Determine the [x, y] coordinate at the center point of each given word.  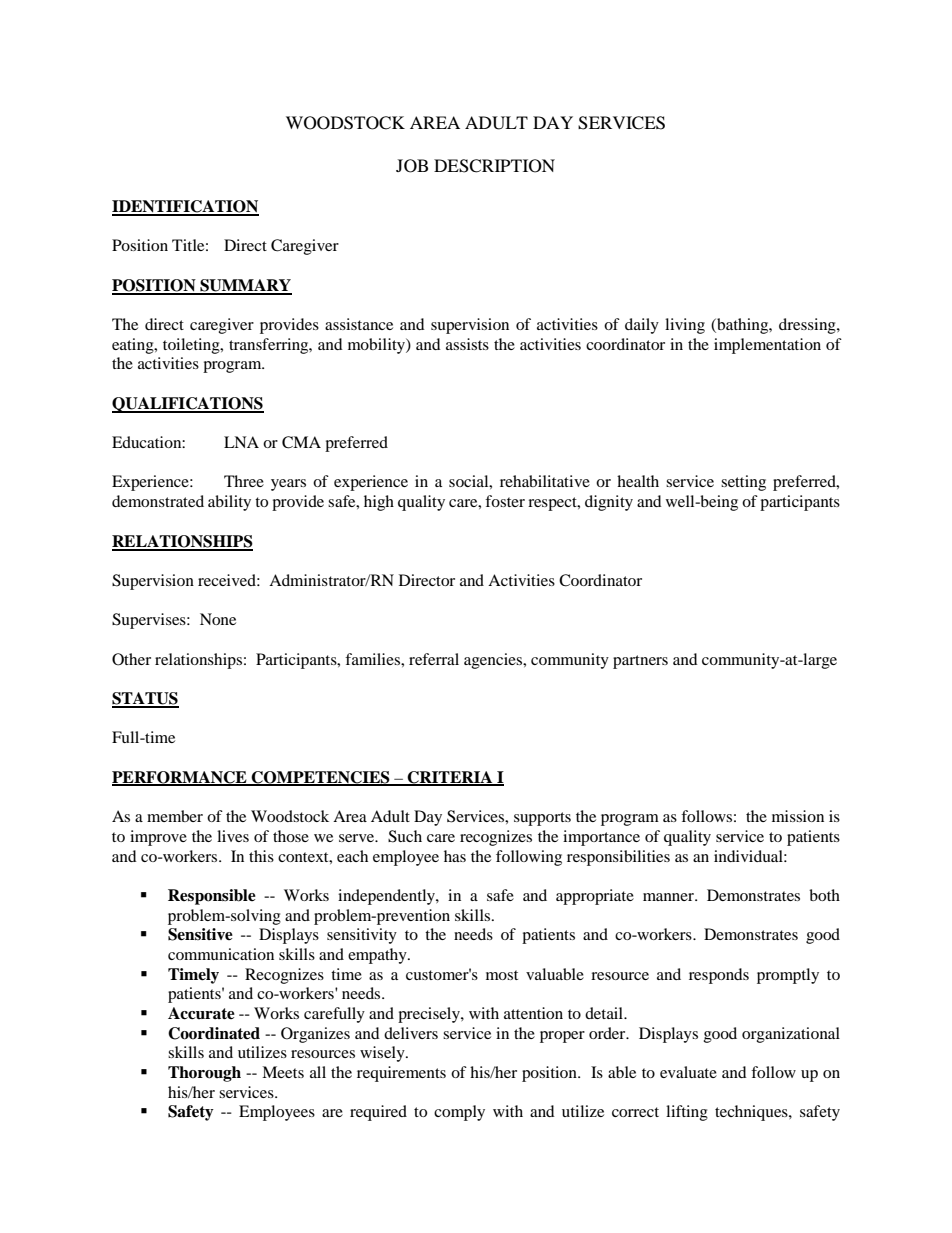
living [685, 326]
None [218, 619]
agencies [494, 661]
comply [459, 1113]
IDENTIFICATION [185, 207]
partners [640, 662]
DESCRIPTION [494, 166]
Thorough [204, 1074]
